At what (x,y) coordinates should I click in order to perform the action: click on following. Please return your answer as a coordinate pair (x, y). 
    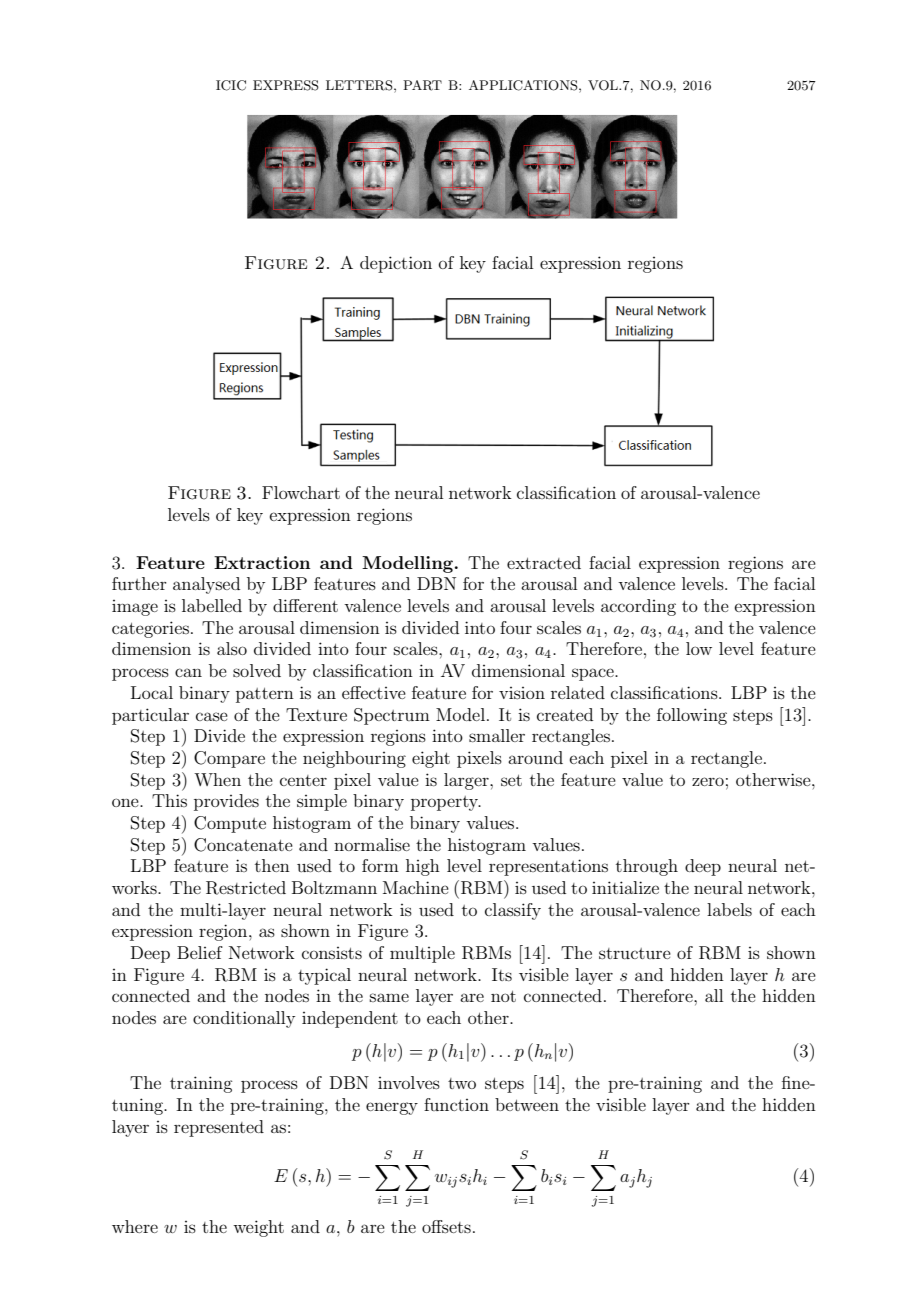
    Looking at the image, I should click on (692, 716).
